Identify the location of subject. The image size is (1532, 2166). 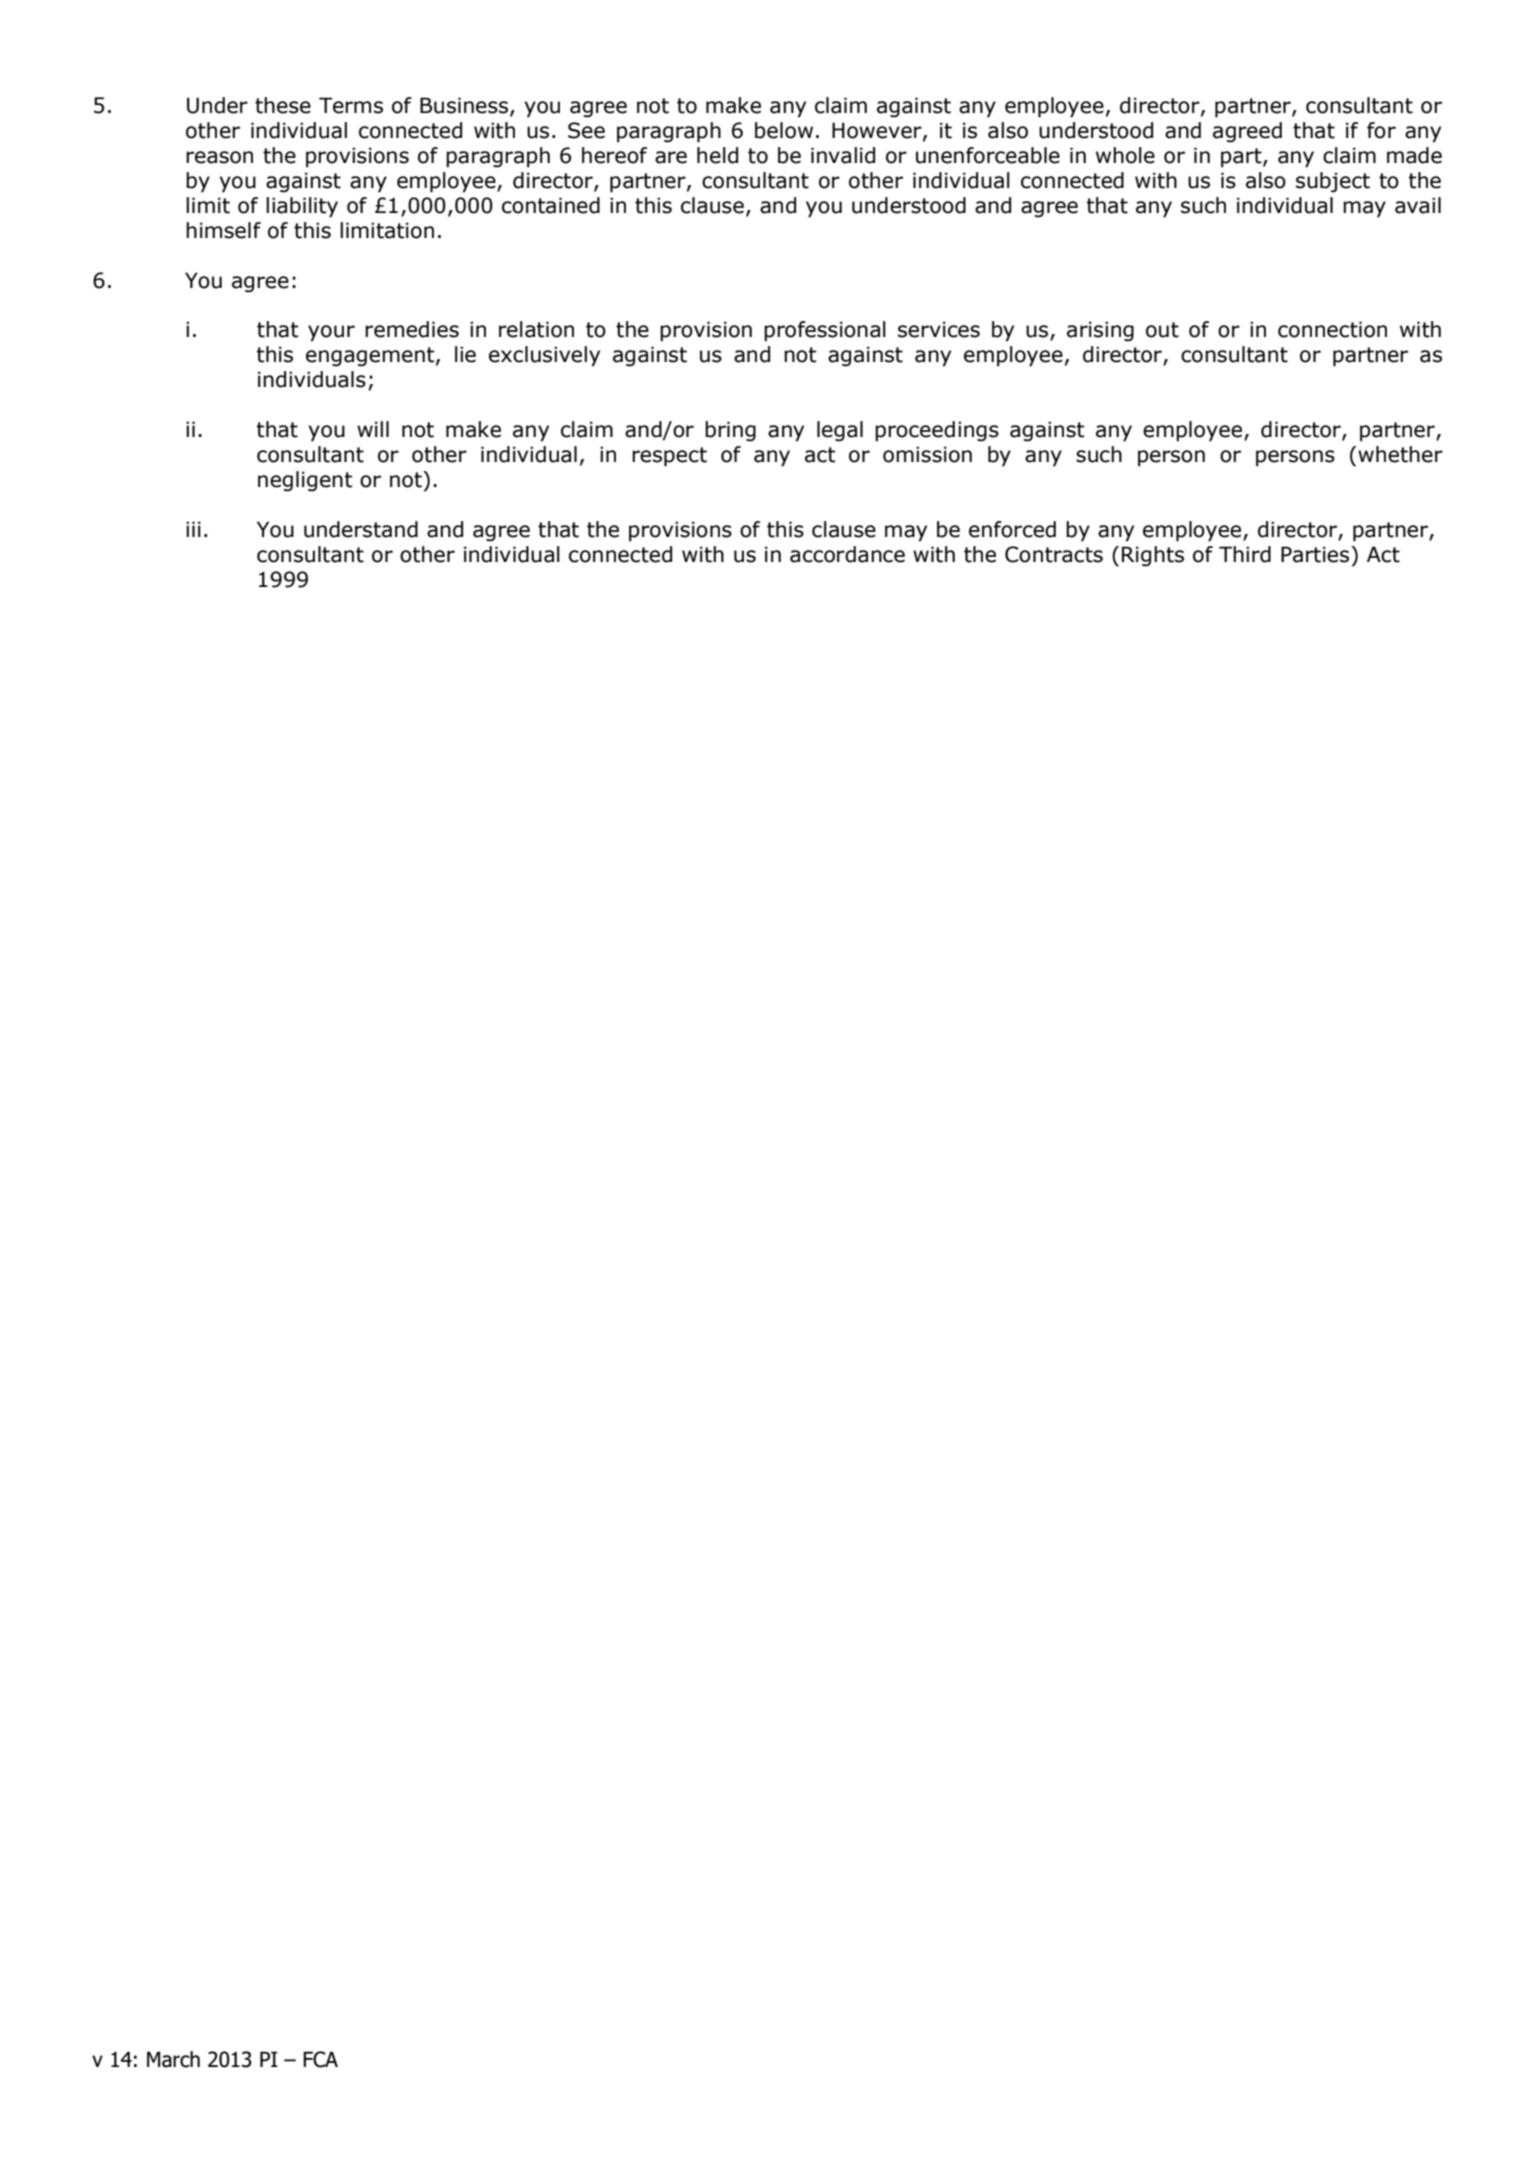
(1333, 182).
